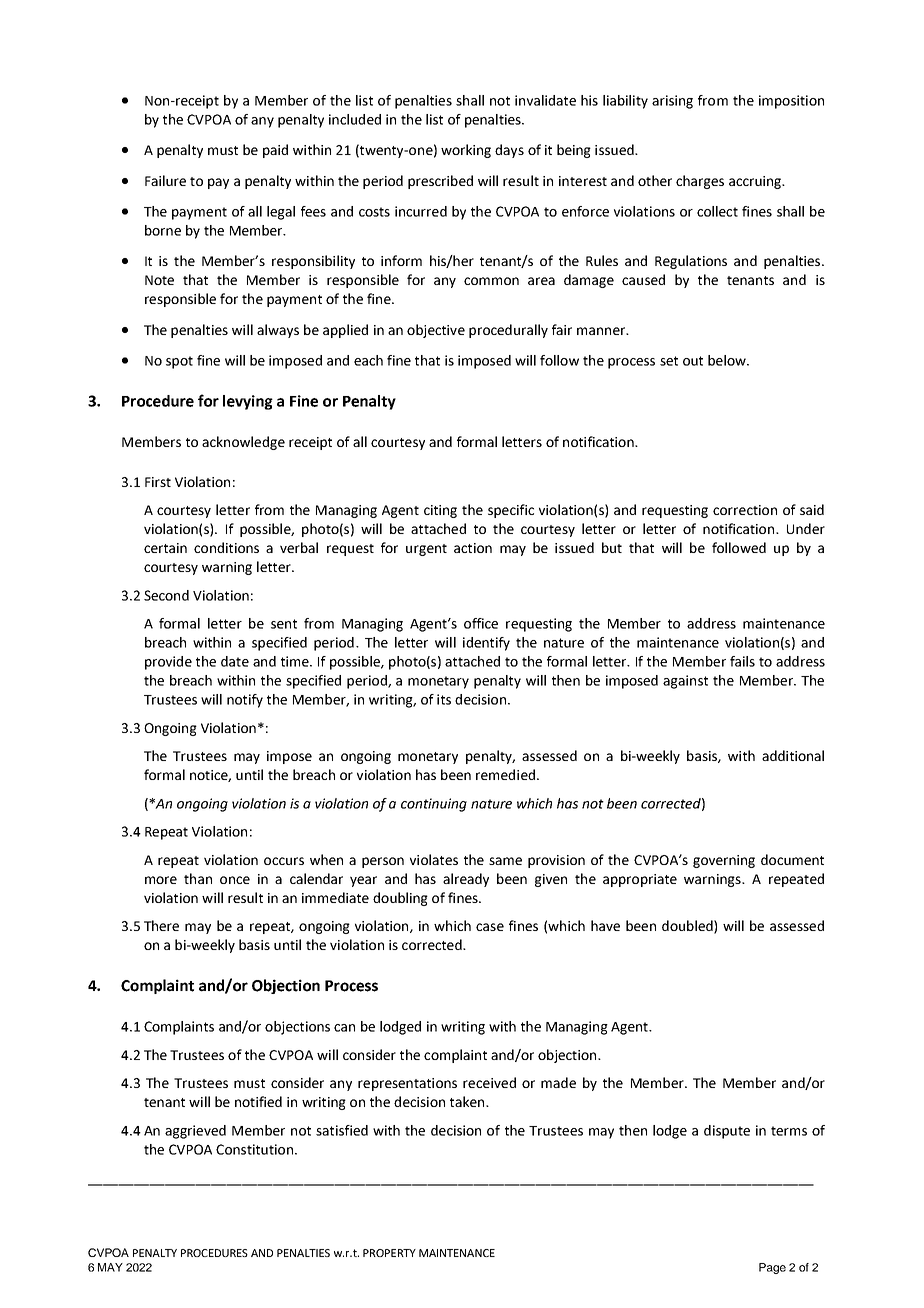 Image resolution: width=924 pixels, height=1308 pixels. I want to click on working, so click(466, 151).
